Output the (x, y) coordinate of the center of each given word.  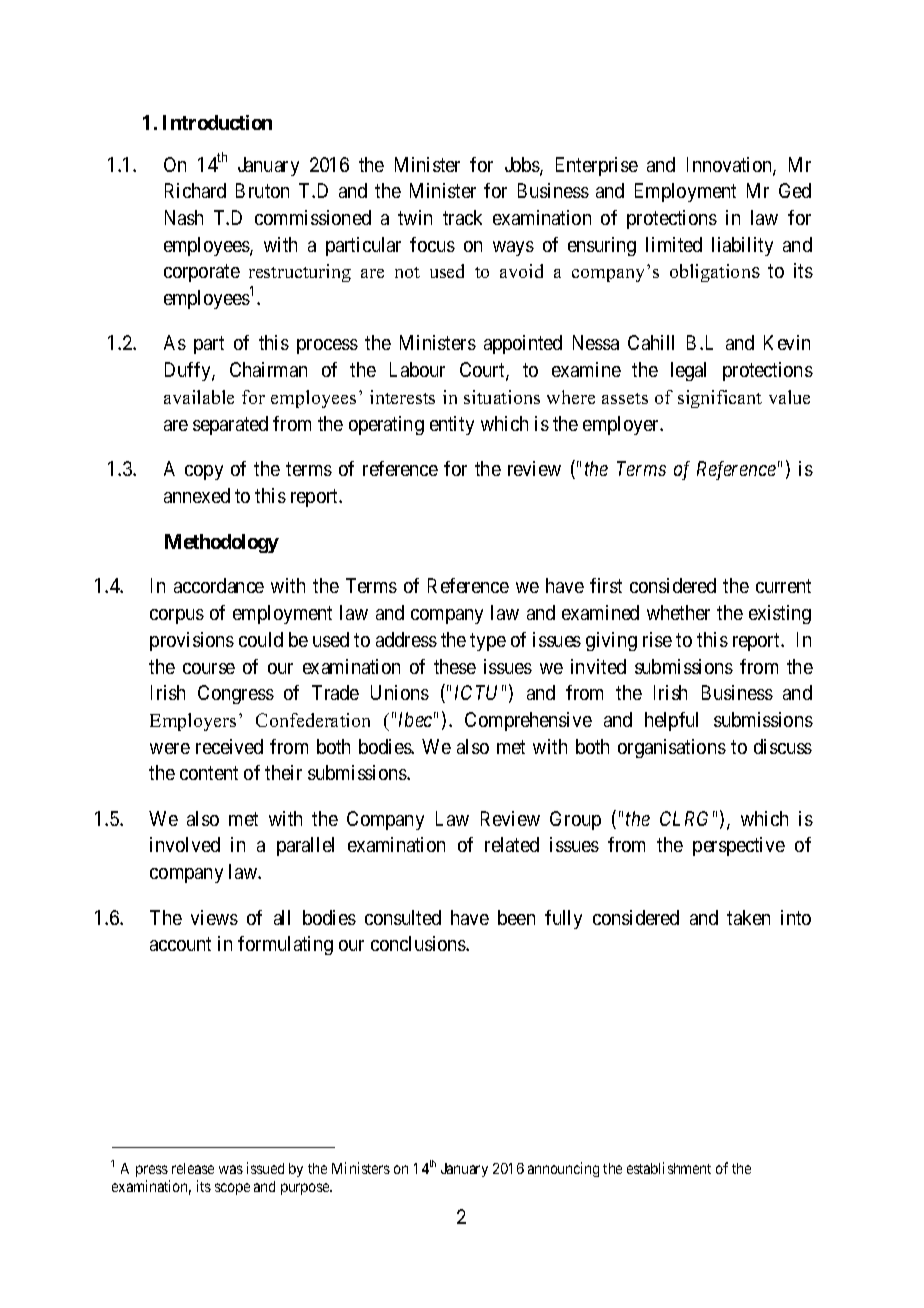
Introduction (217, 122)
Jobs (523, 166)
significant (720, 399)
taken (748, 917)
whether (678, 612)
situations (502, 397)
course (209, 668)
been (516, 917)
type (488, 642)
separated (230, 425)
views (214, 917)
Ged (795, 190)
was (231, 1169)
